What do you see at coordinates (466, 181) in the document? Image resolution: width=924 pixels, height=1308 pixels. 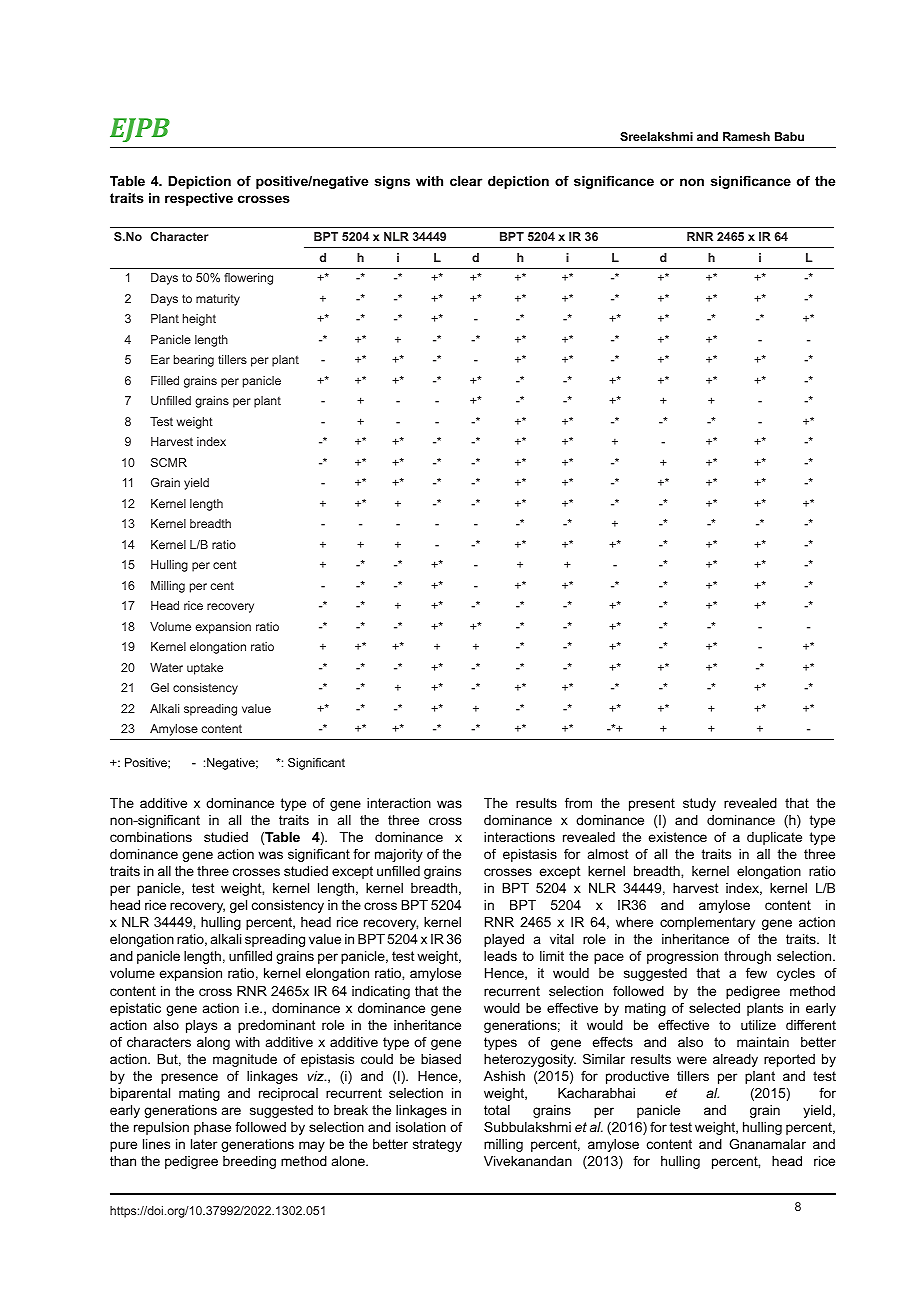 I see `clear` at bounding box center [466, 181].
